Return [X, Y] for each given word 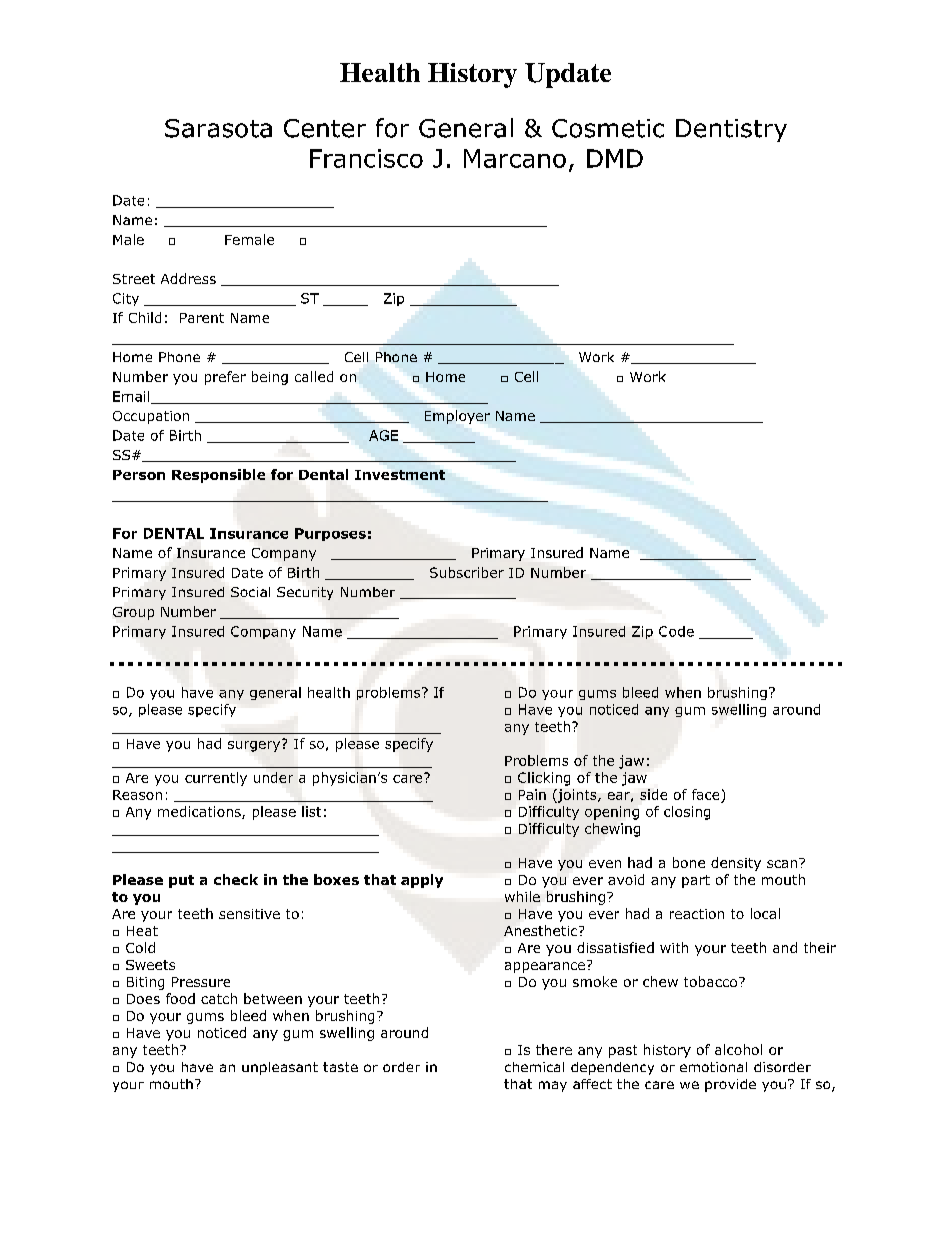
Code [676, 631]
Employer [457, 417]
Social [250, 592]
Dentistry [731, 130]
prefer [225, 378]
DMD [615, 158]
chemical [534, 1067]
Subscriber [467, 572]
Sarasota [218, 128]
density [736, 864]
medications [200, 812]
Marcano [515, 158]
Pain [532, 794]
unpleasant [280, 1068]
